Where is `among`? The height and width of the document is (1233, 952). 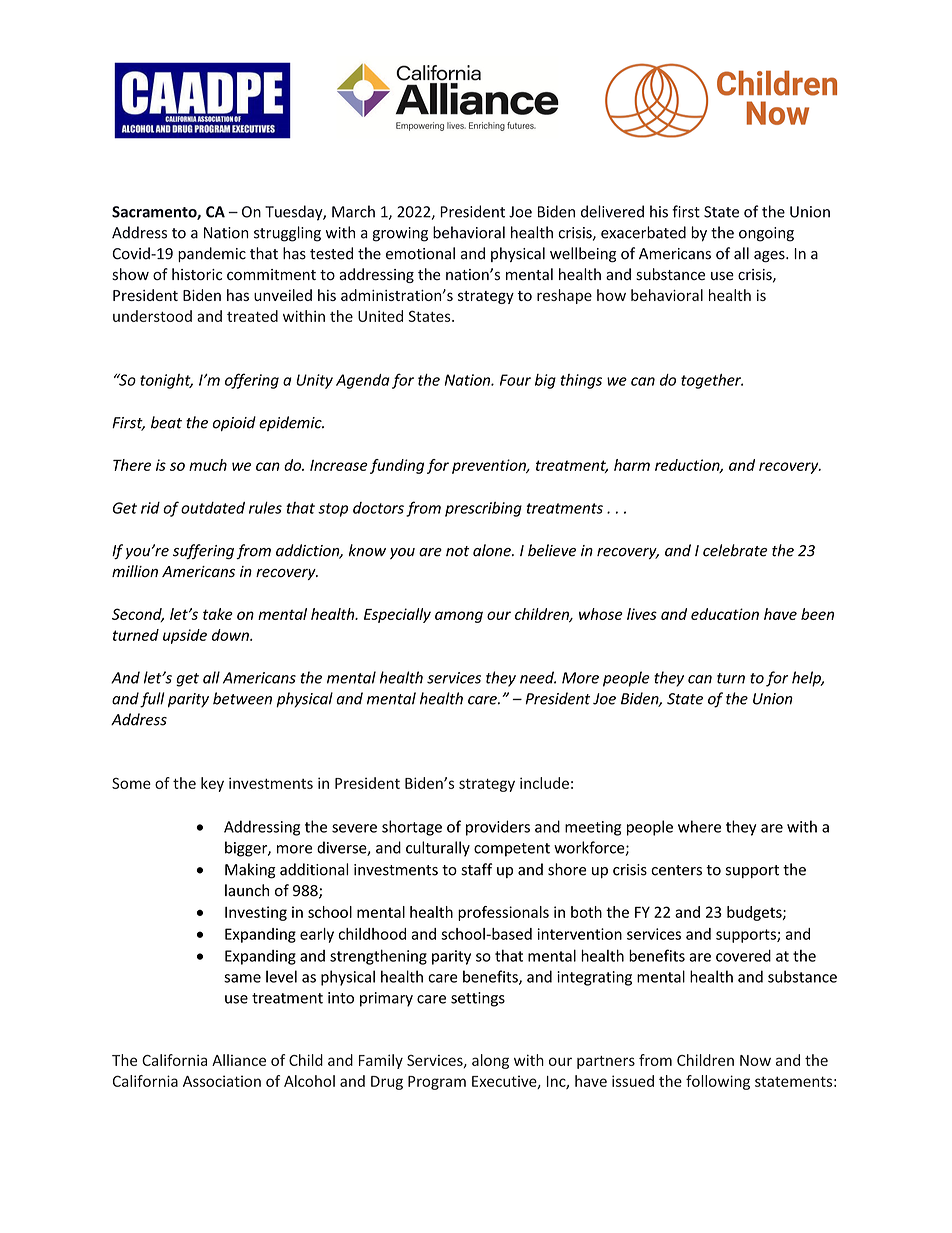 among is located at coordinates (459, 617).
